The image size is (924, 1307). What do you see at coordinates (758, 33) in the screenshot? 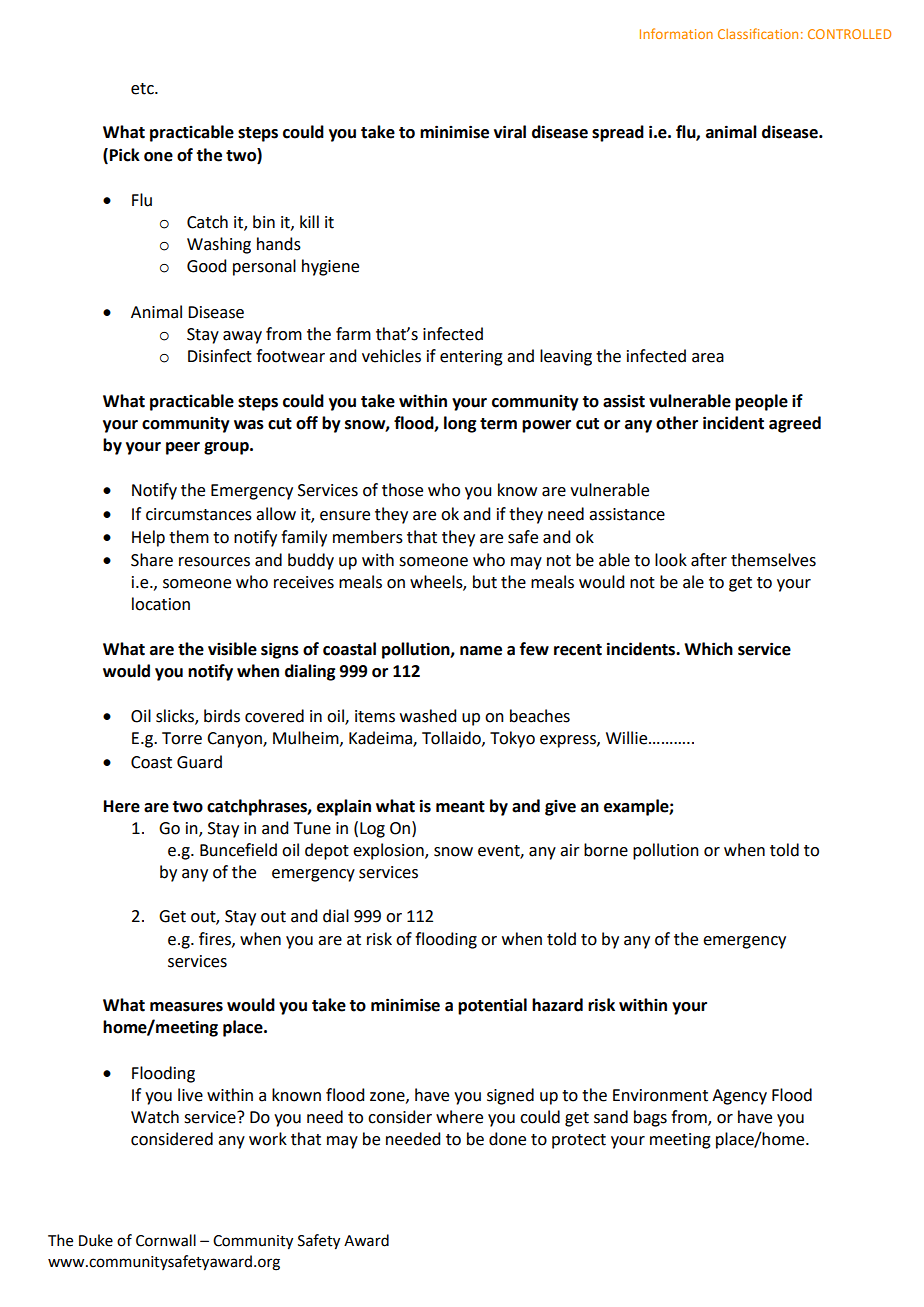
I see `Classification` at bounding box center [758, 33].
